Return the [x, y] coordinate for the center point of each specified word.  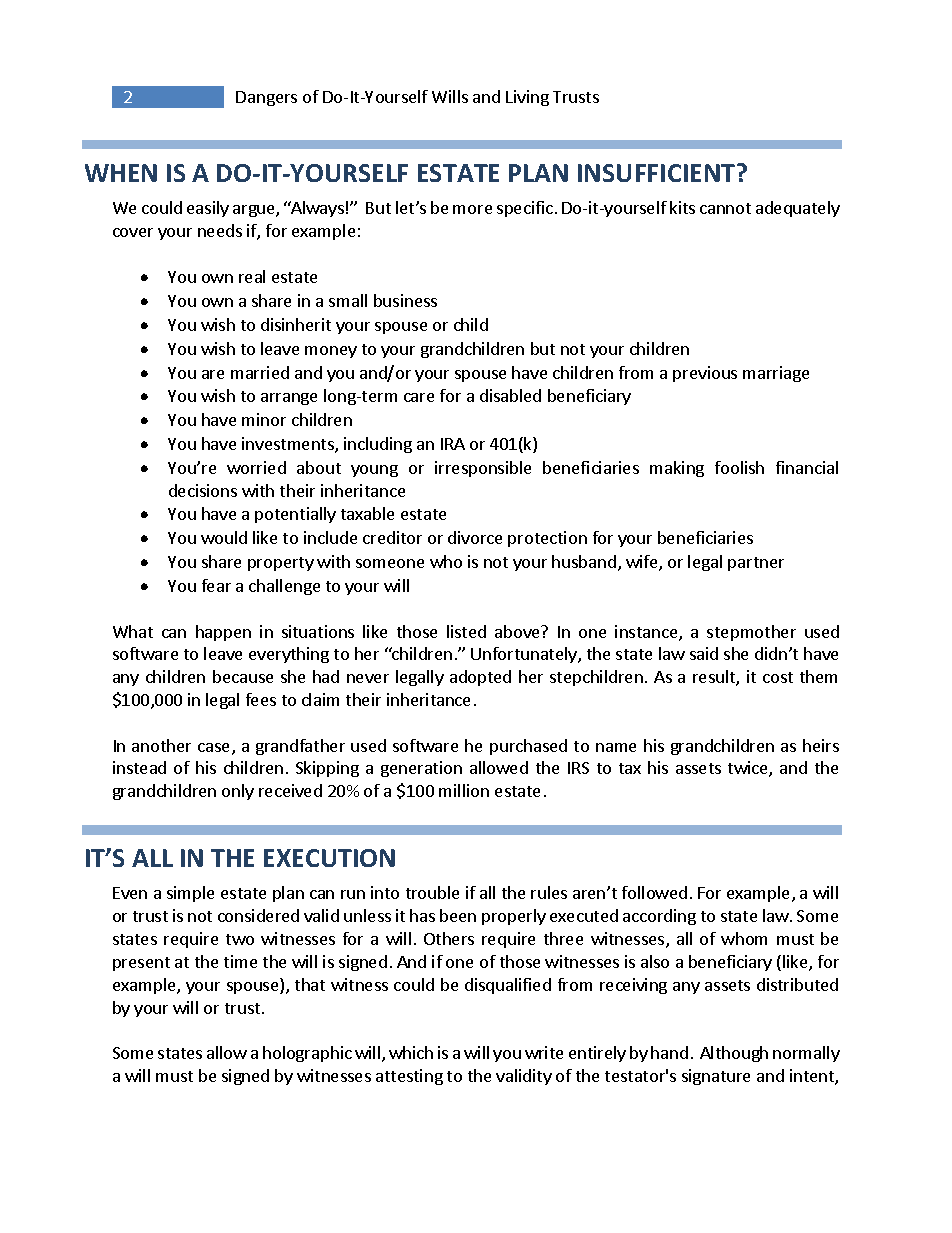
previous [705, 374]
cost [778, 677]
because [243, 676]
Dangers [266, 98]
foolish [739, 467]
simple [190, 894]
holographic [307, 1054]
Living [527, 98]
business [405, 300]
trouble [432, 892]
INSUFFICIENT [658, 173]
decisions [203, 490]
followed [654, 892]
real [252, 276]
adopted [480, 678]
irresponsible [483, 469]
